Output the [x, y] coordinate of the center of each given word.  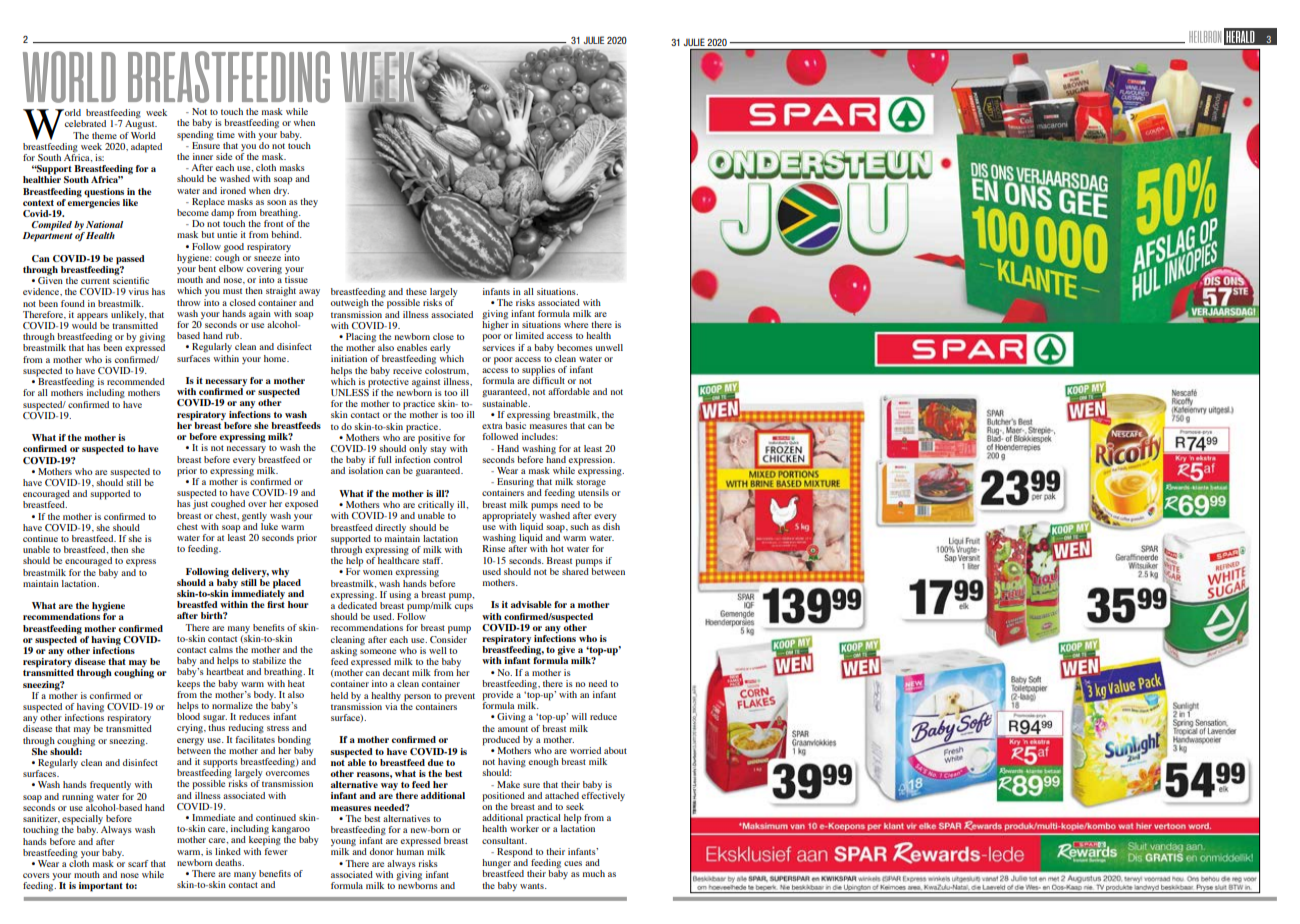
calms [221, 649]
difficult [548, 379]
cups [464, 608]
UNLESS [350, 391]
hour [298, 604]
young [343, 844]
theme [104, 135]
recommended [136, 381]
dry [281, 190]
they [309, 202]
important [101, 887]
